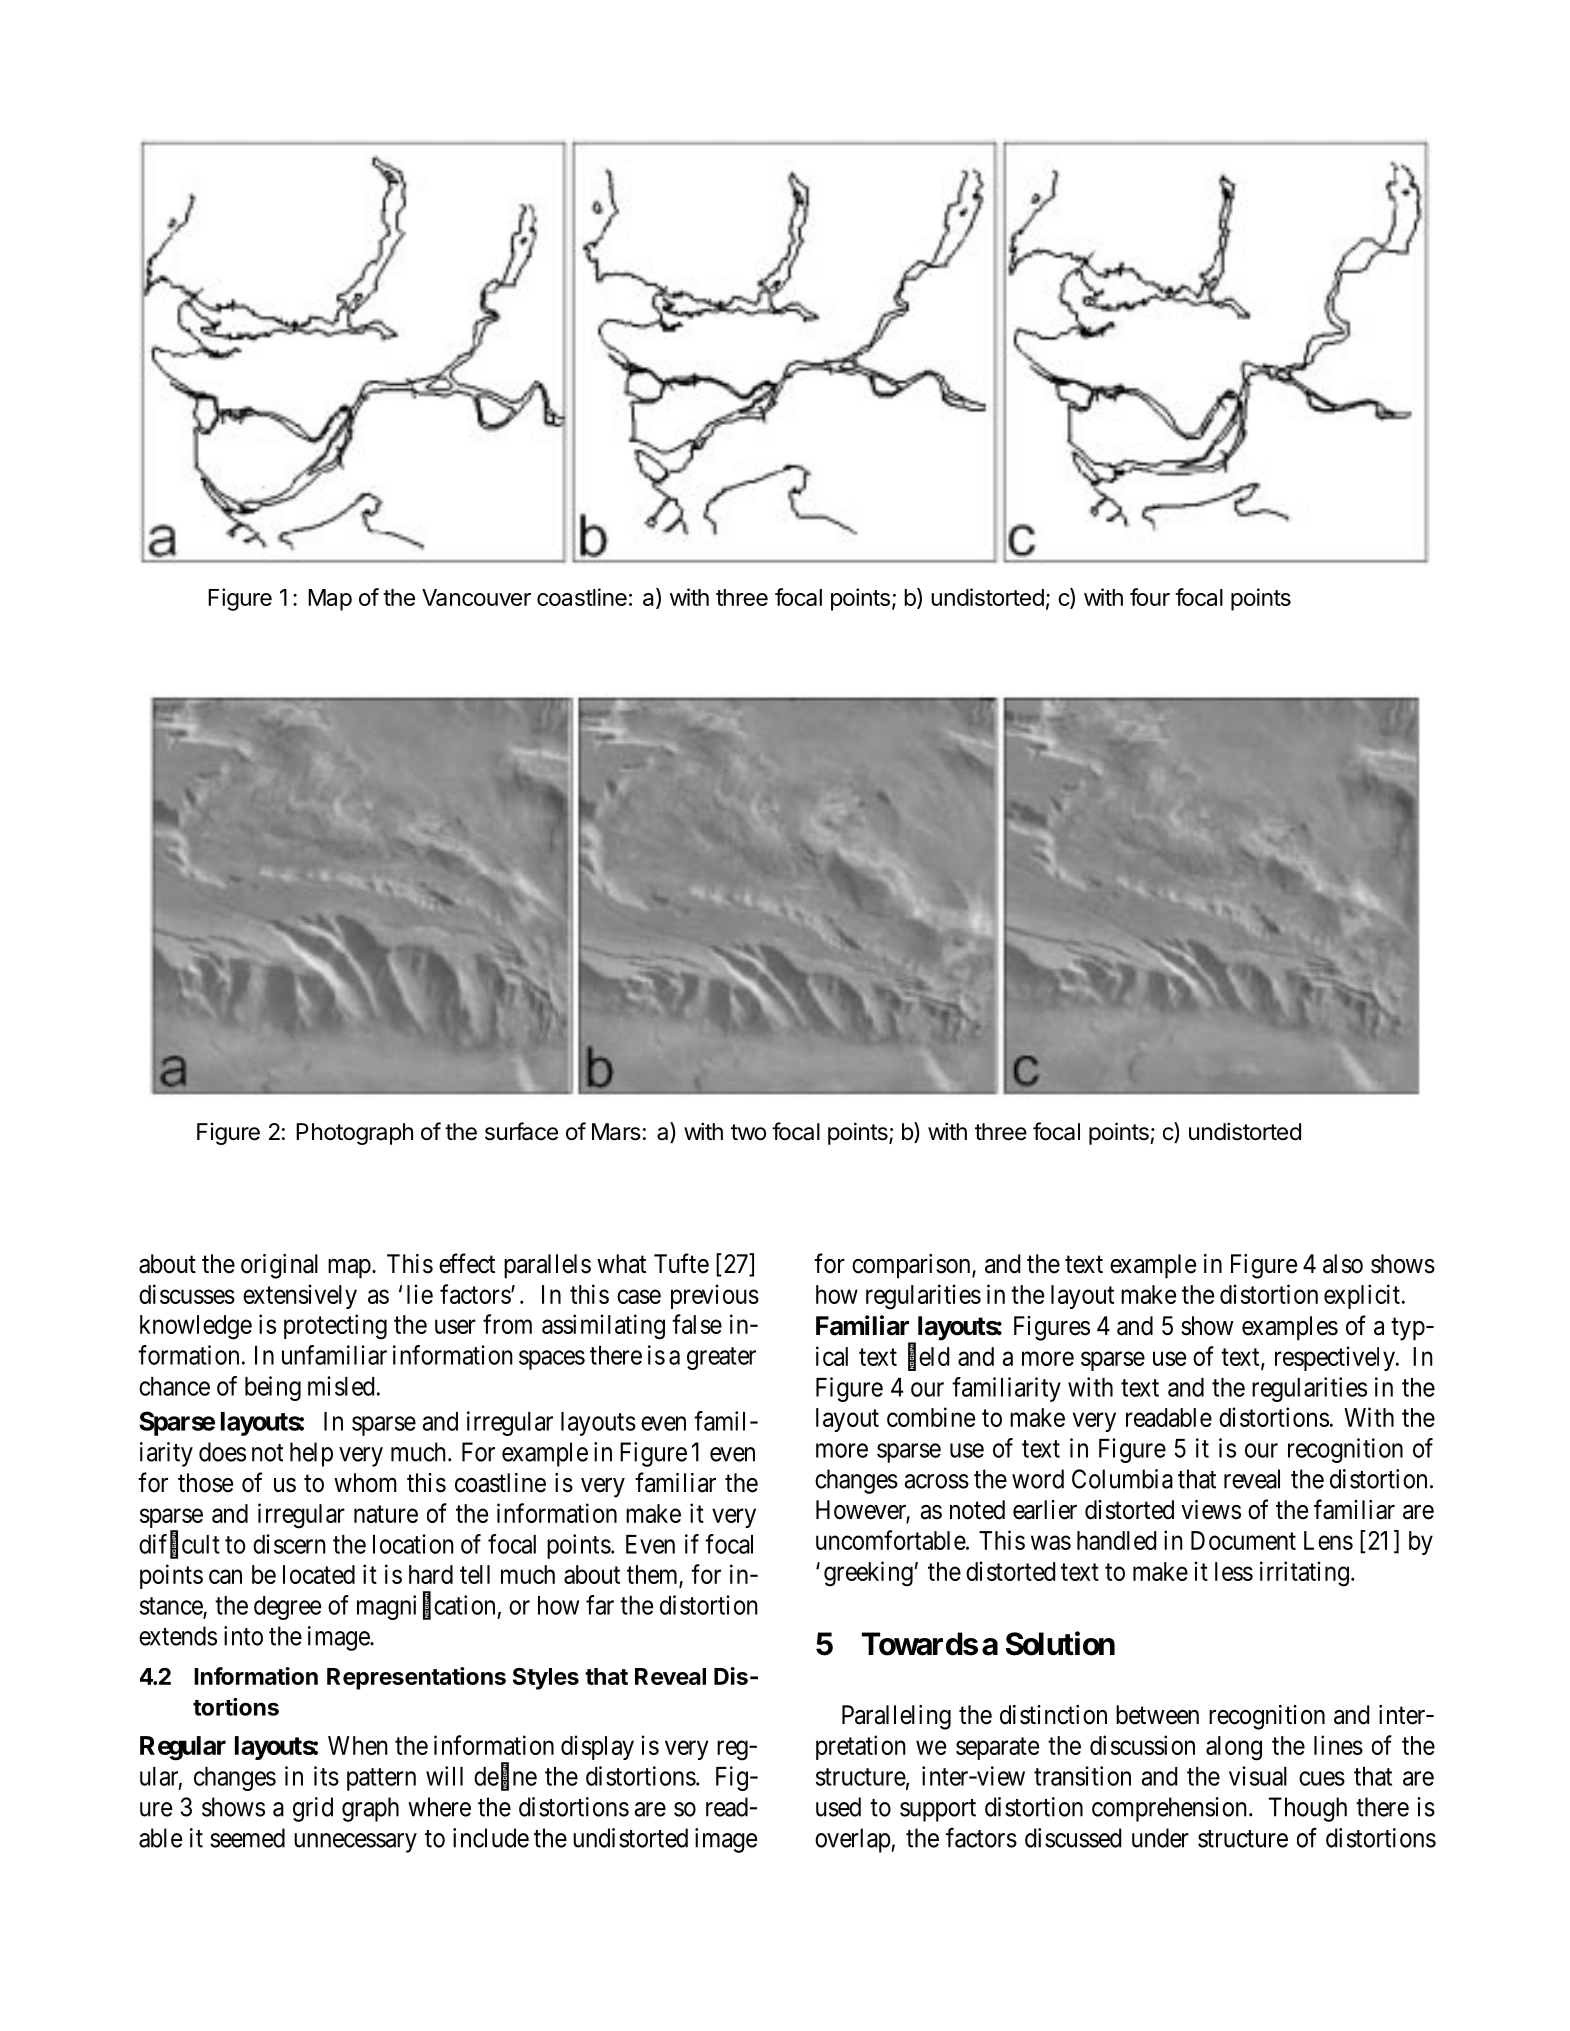  Describe the element at coordinates (476, 597) in the page. I see `Vancouver` at that location.
